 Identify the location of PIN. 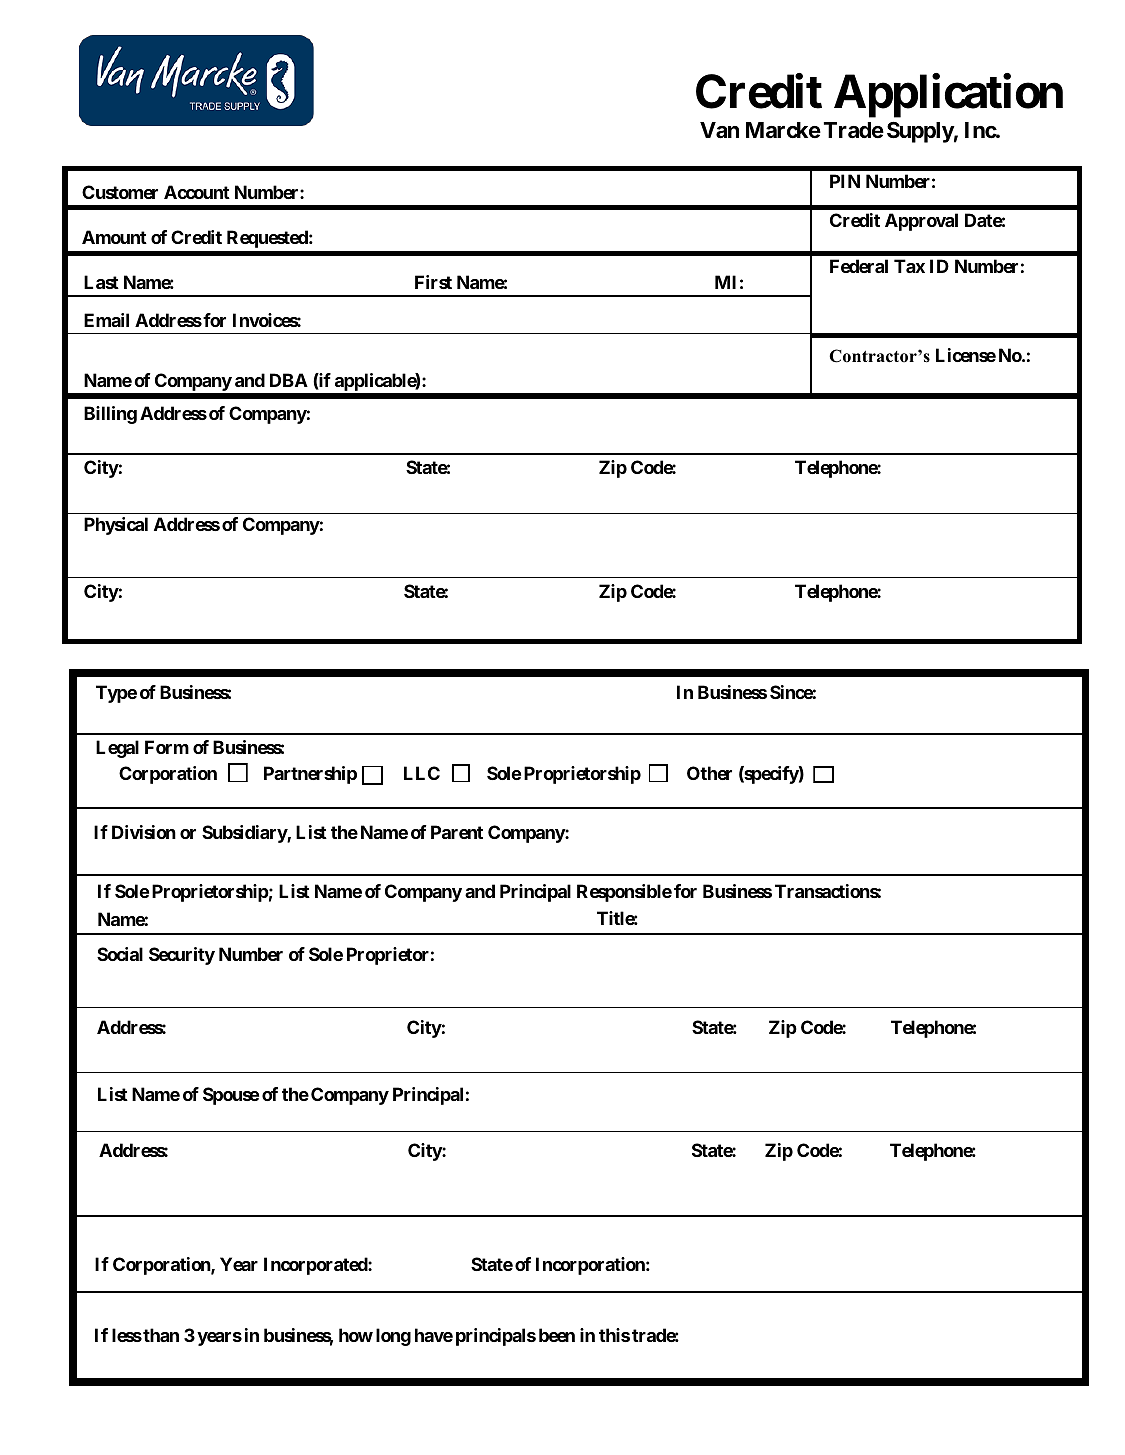
(845, 181).
